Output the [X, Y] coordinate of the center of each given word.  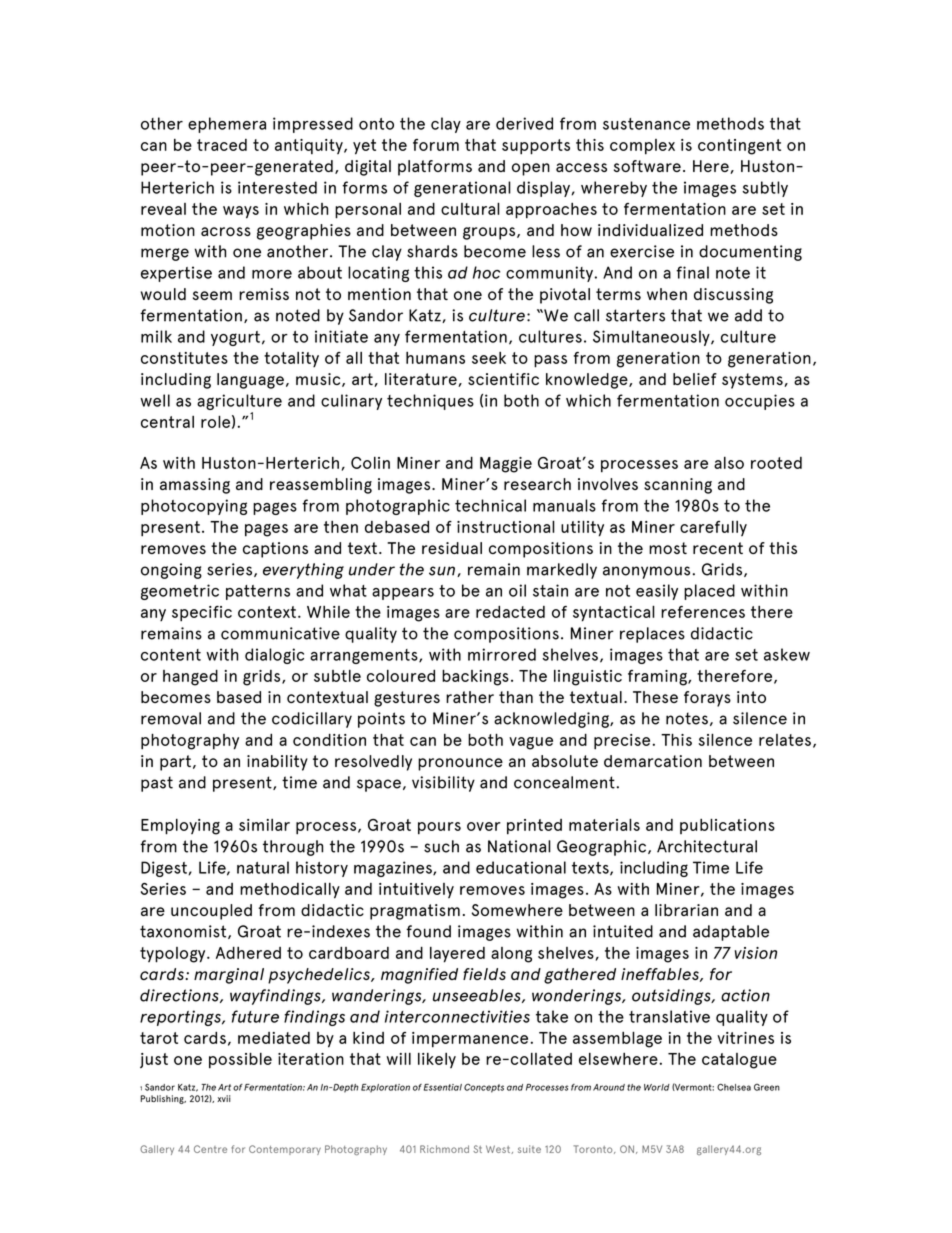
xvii [224, 1098]
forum [436, 145]
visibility [443, 784]
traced [222, 145]
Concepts [484, 1088]
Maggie [506, 465]
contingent [739, 147]
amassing [195, 486]
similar [264, 825]
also [729, 463]
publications [727, 826]
